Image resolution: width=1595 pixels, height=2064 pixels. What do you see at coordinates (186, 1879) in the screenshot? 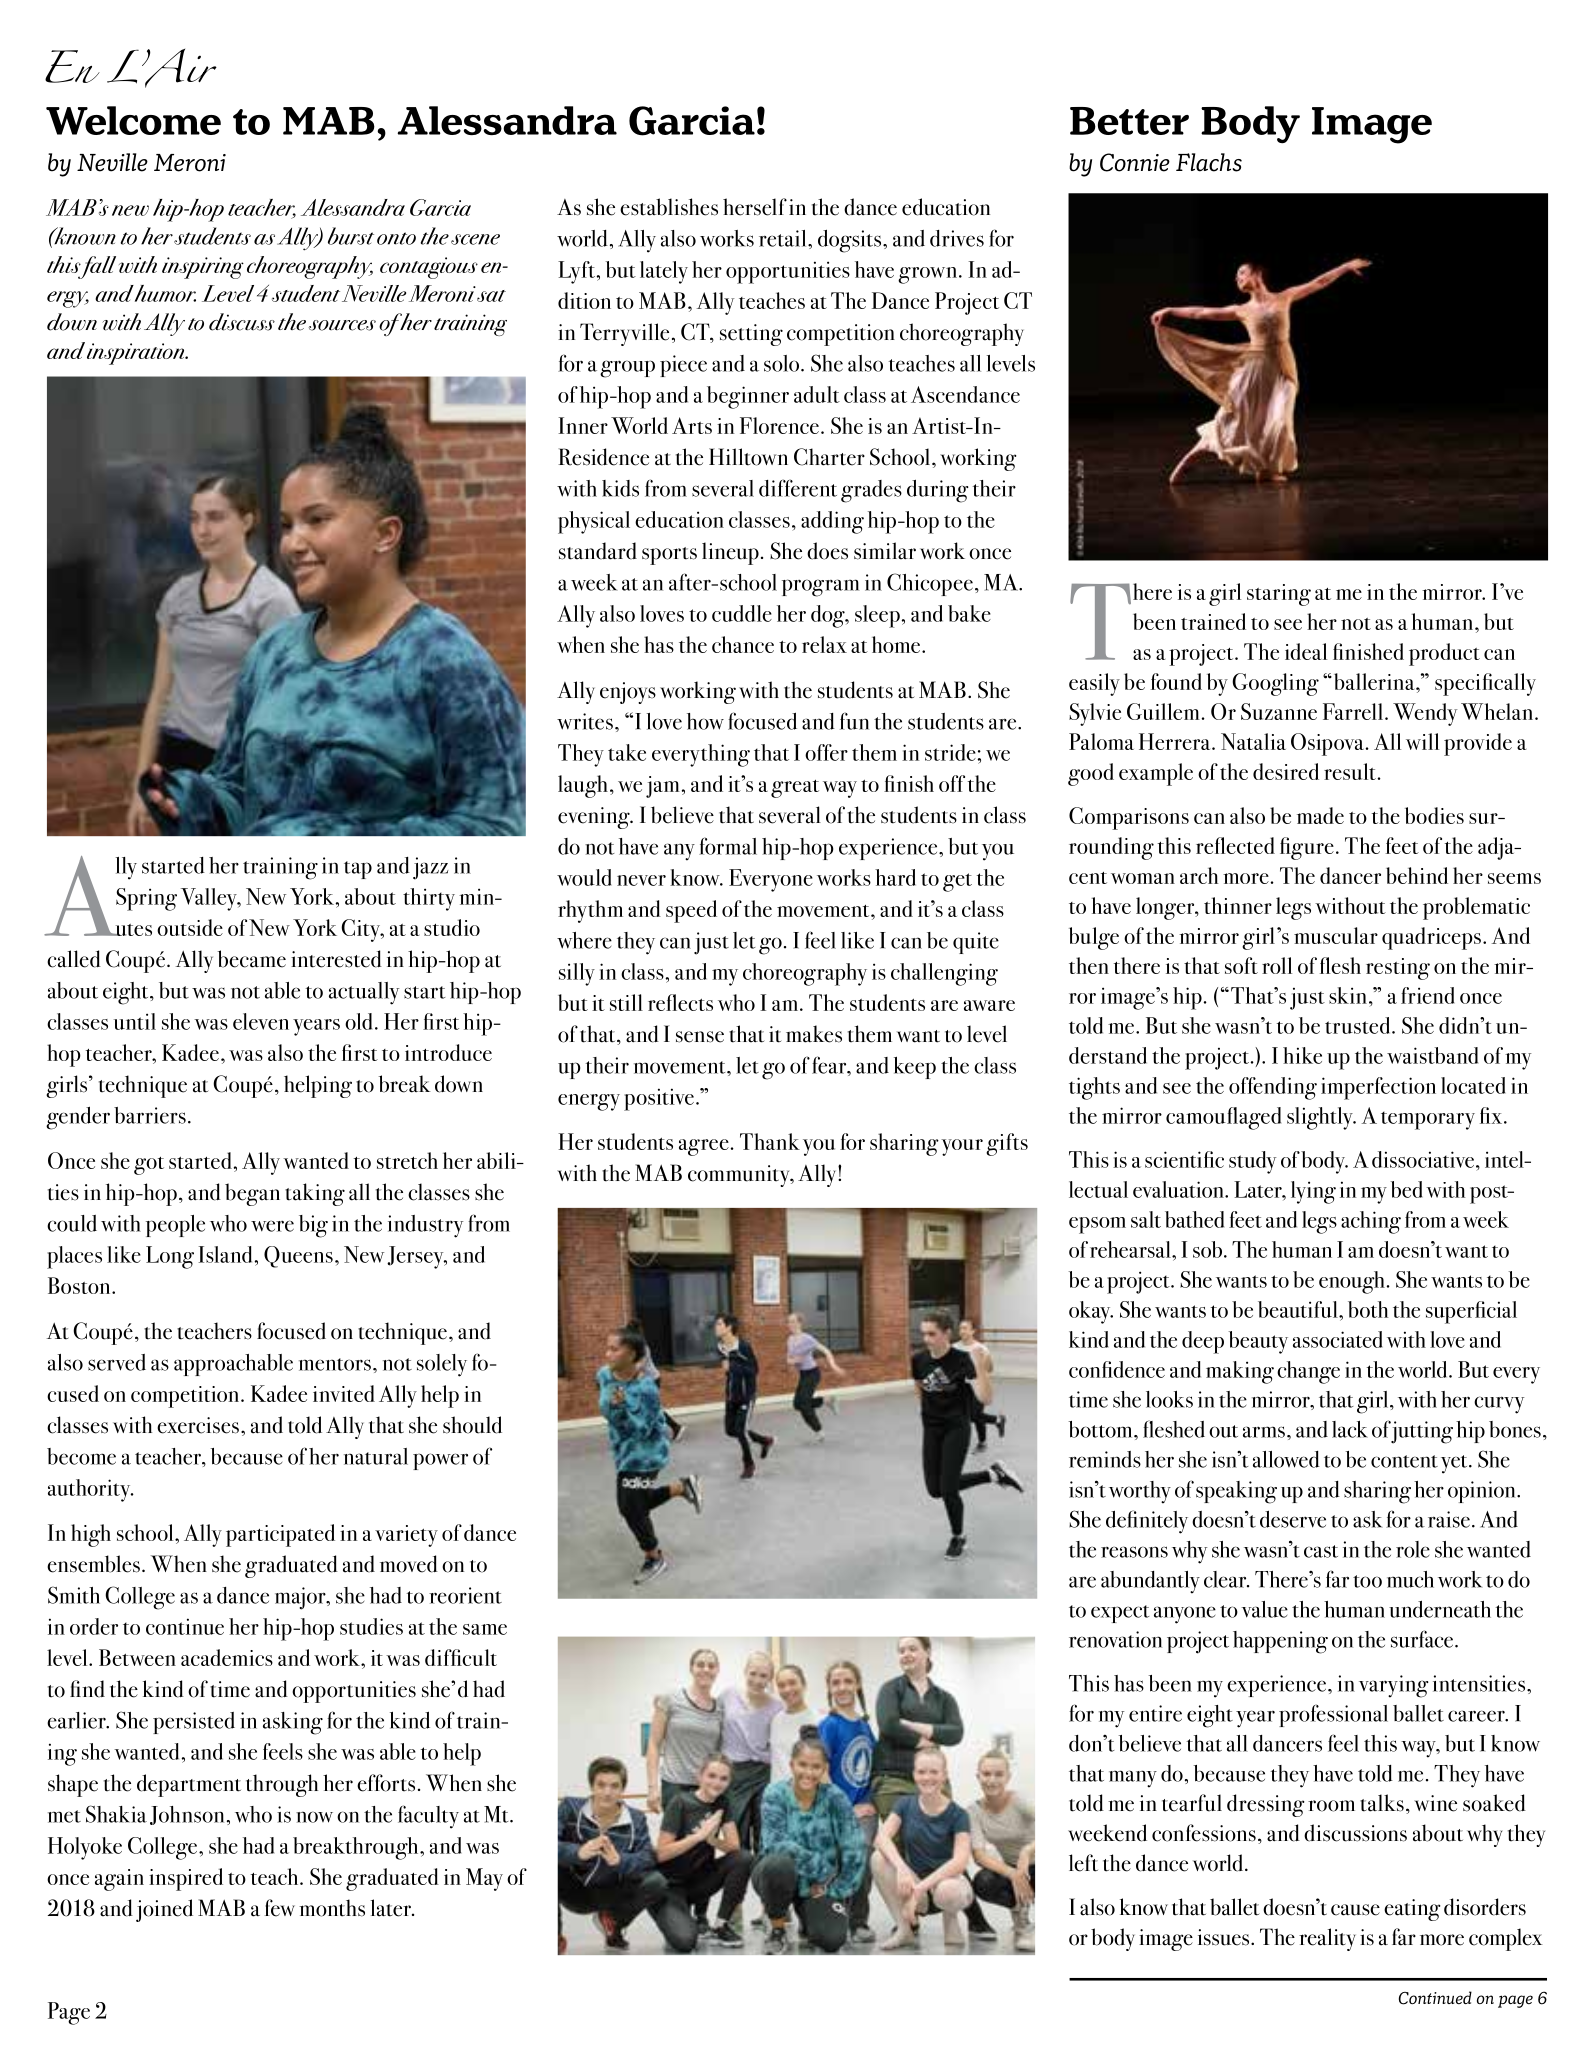
I see `inspired` at bounding box center [186, 1879].
